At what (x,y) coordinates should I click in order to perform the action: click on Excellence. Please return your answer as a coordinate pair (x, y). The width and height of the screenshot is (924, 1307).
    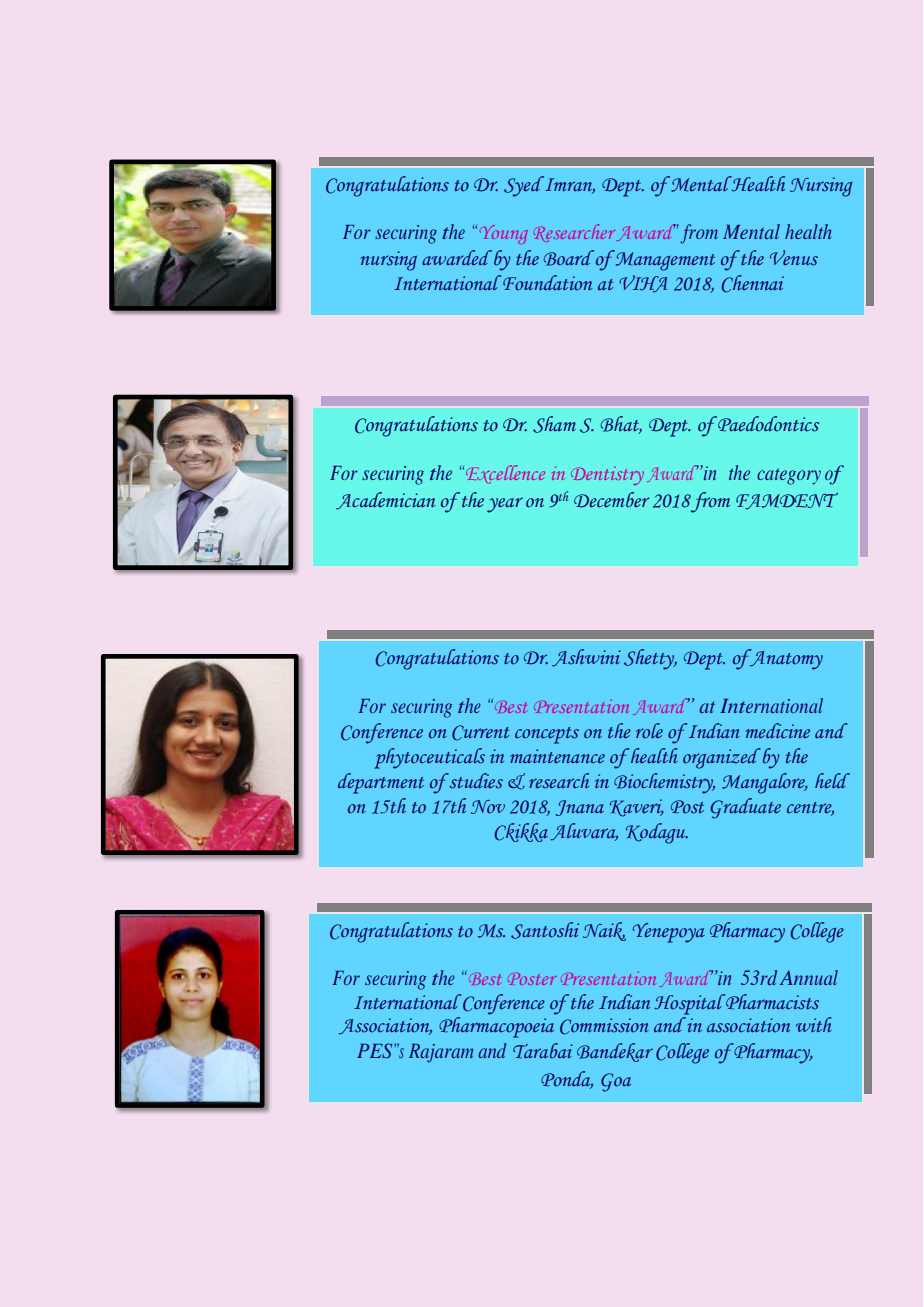
    Looking at the image, I should click on (505, 474).
